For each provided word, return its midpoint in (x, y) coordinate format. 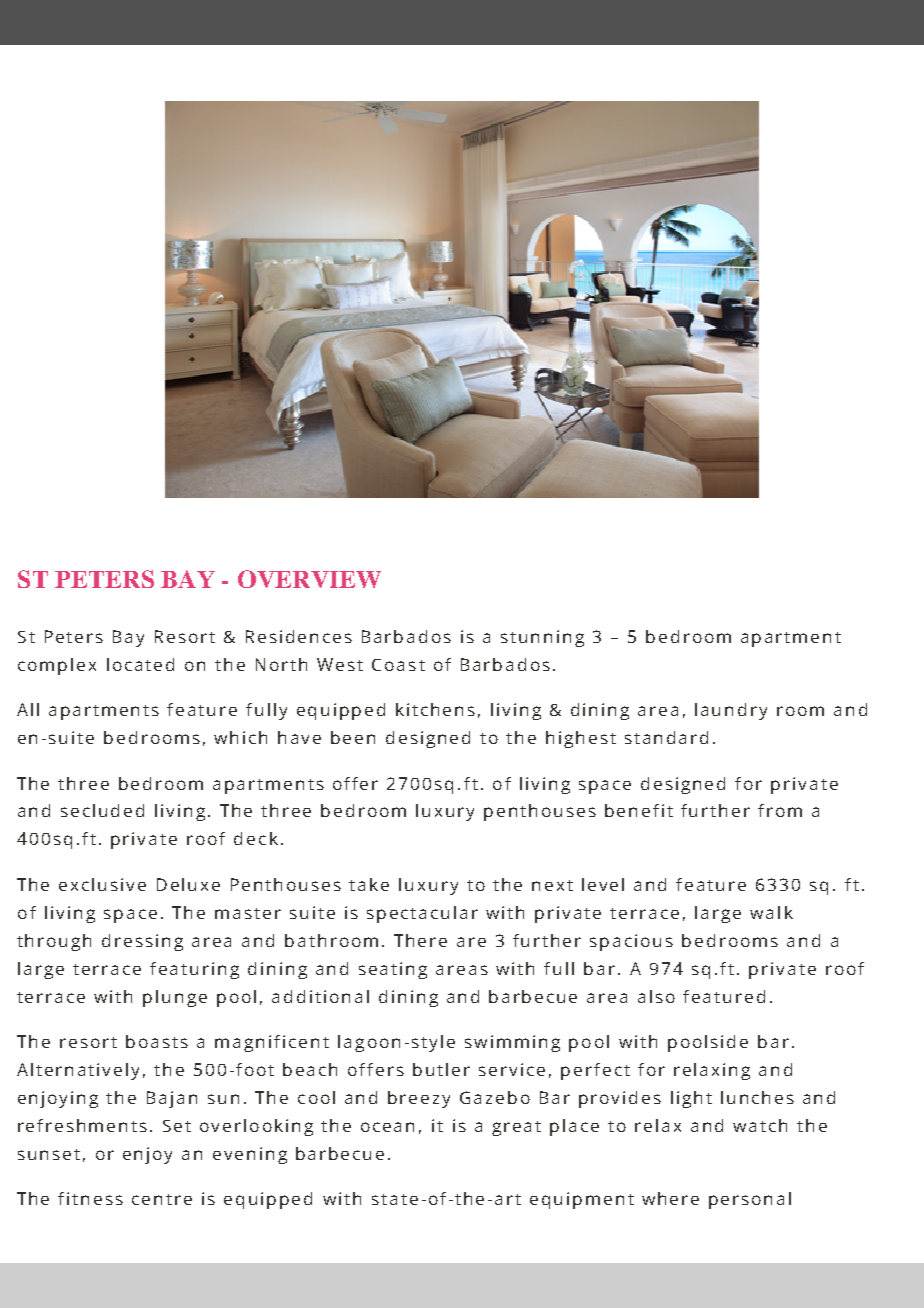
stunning (542, 638)
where (670, 1198)
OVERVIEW (309, 579)
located (140, 664)
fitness (90, 1198)
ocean (387, 1127)
